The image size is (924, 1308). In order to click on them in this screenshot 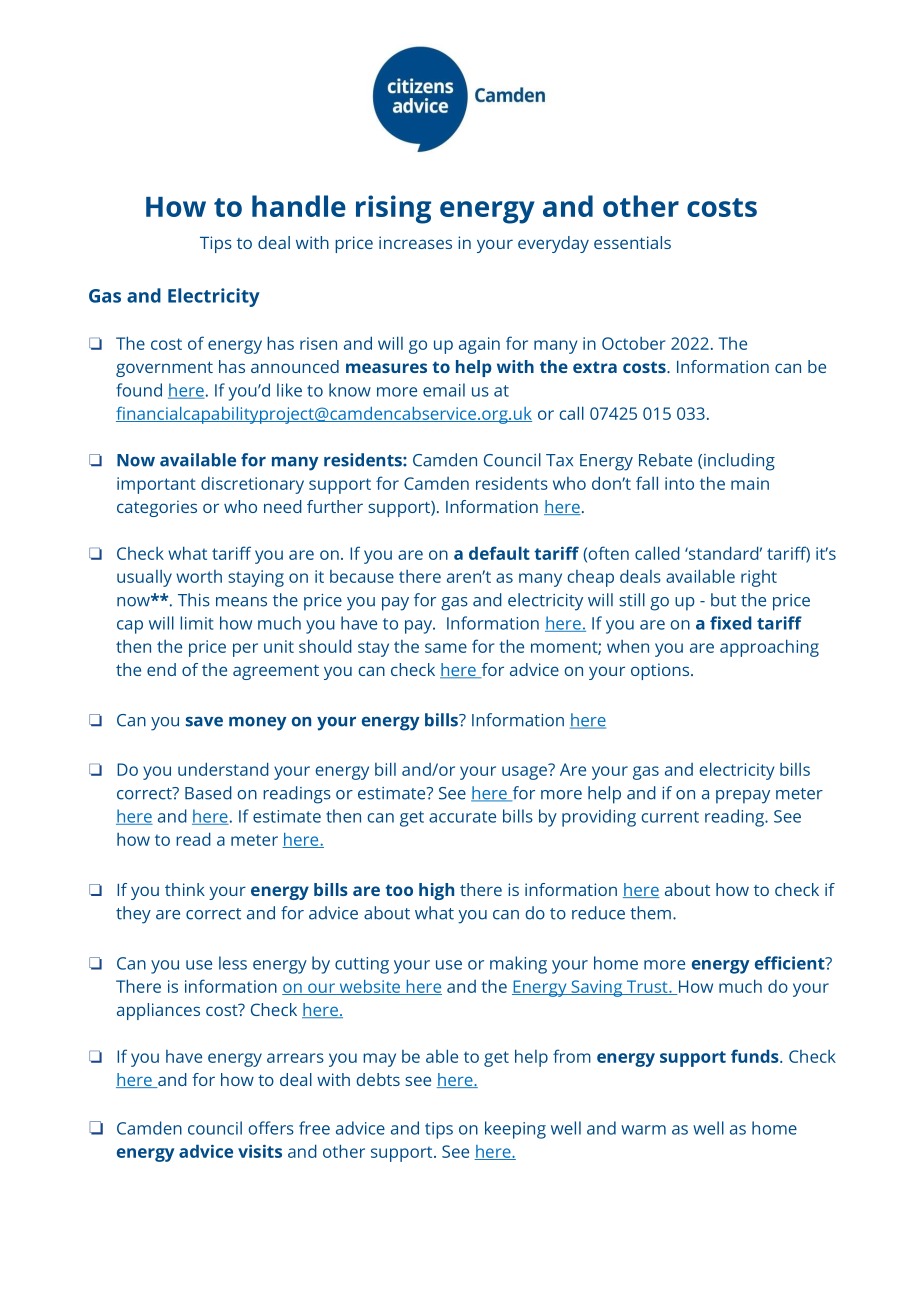, I will do `click(650, 913)`.
